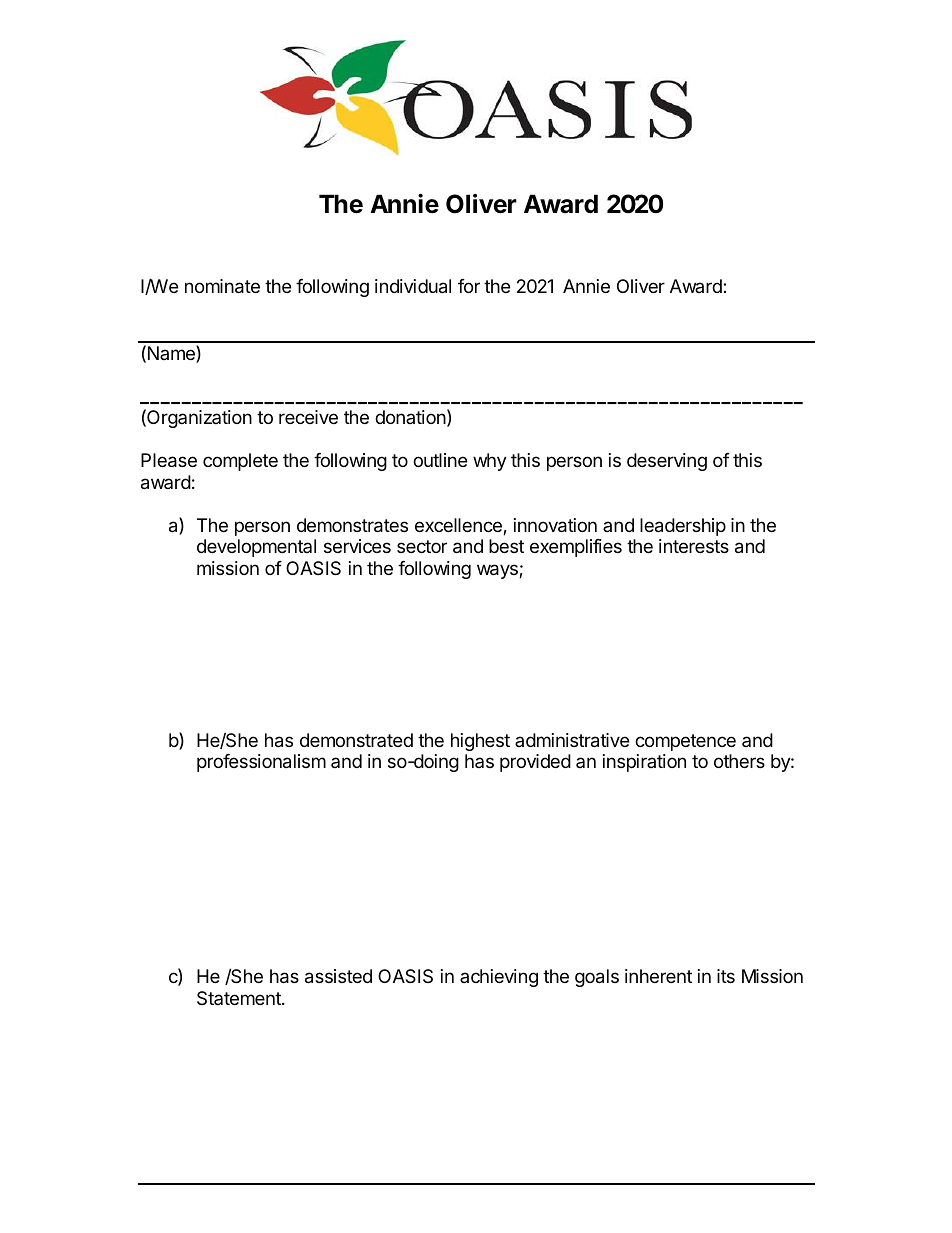  What do you see at coordinates (498, 571) in the screenshot?
I see `ways` at bounding box center [498, 571].
